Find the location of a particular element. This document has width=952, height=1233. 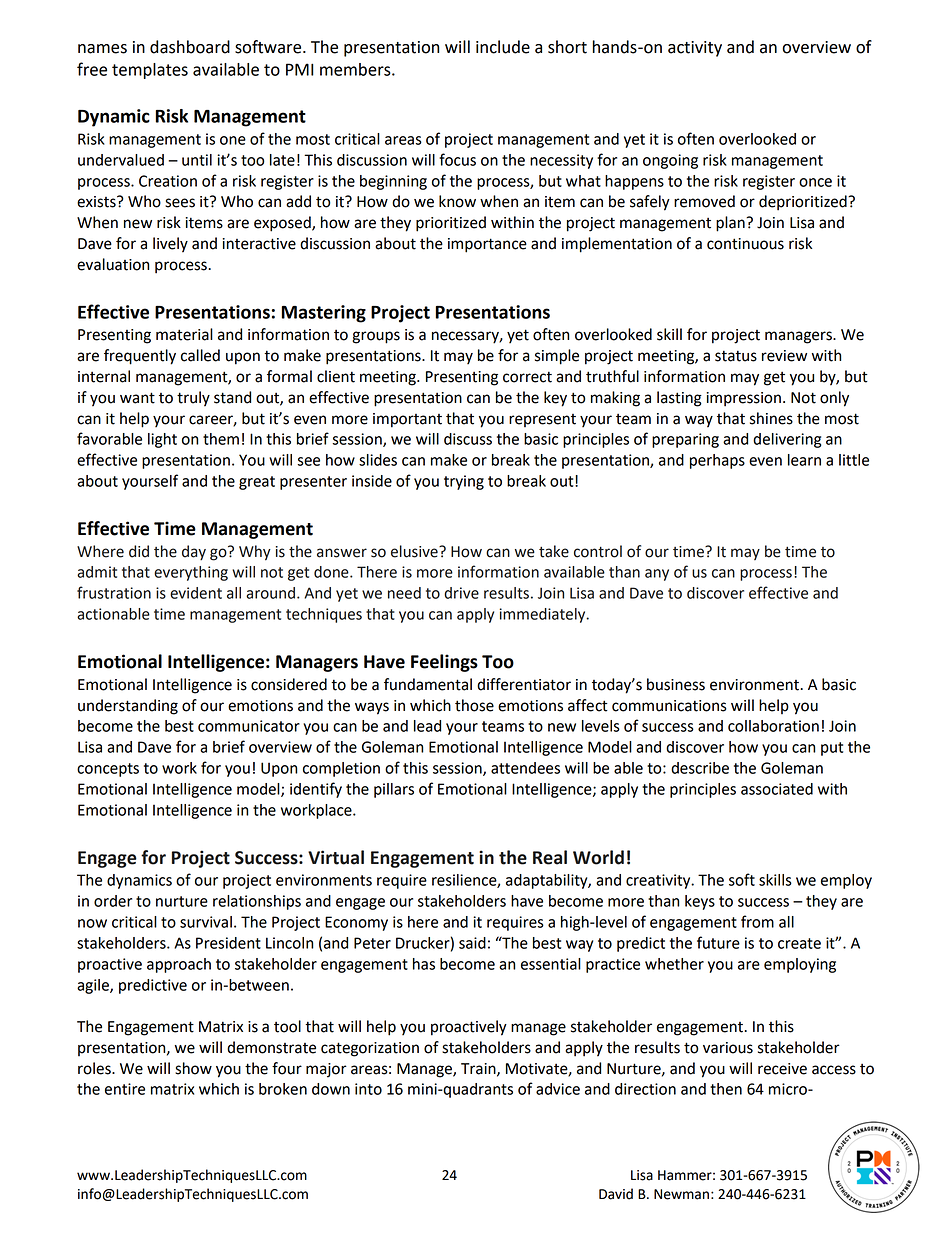

survival is located at coordinates (206, 922).
